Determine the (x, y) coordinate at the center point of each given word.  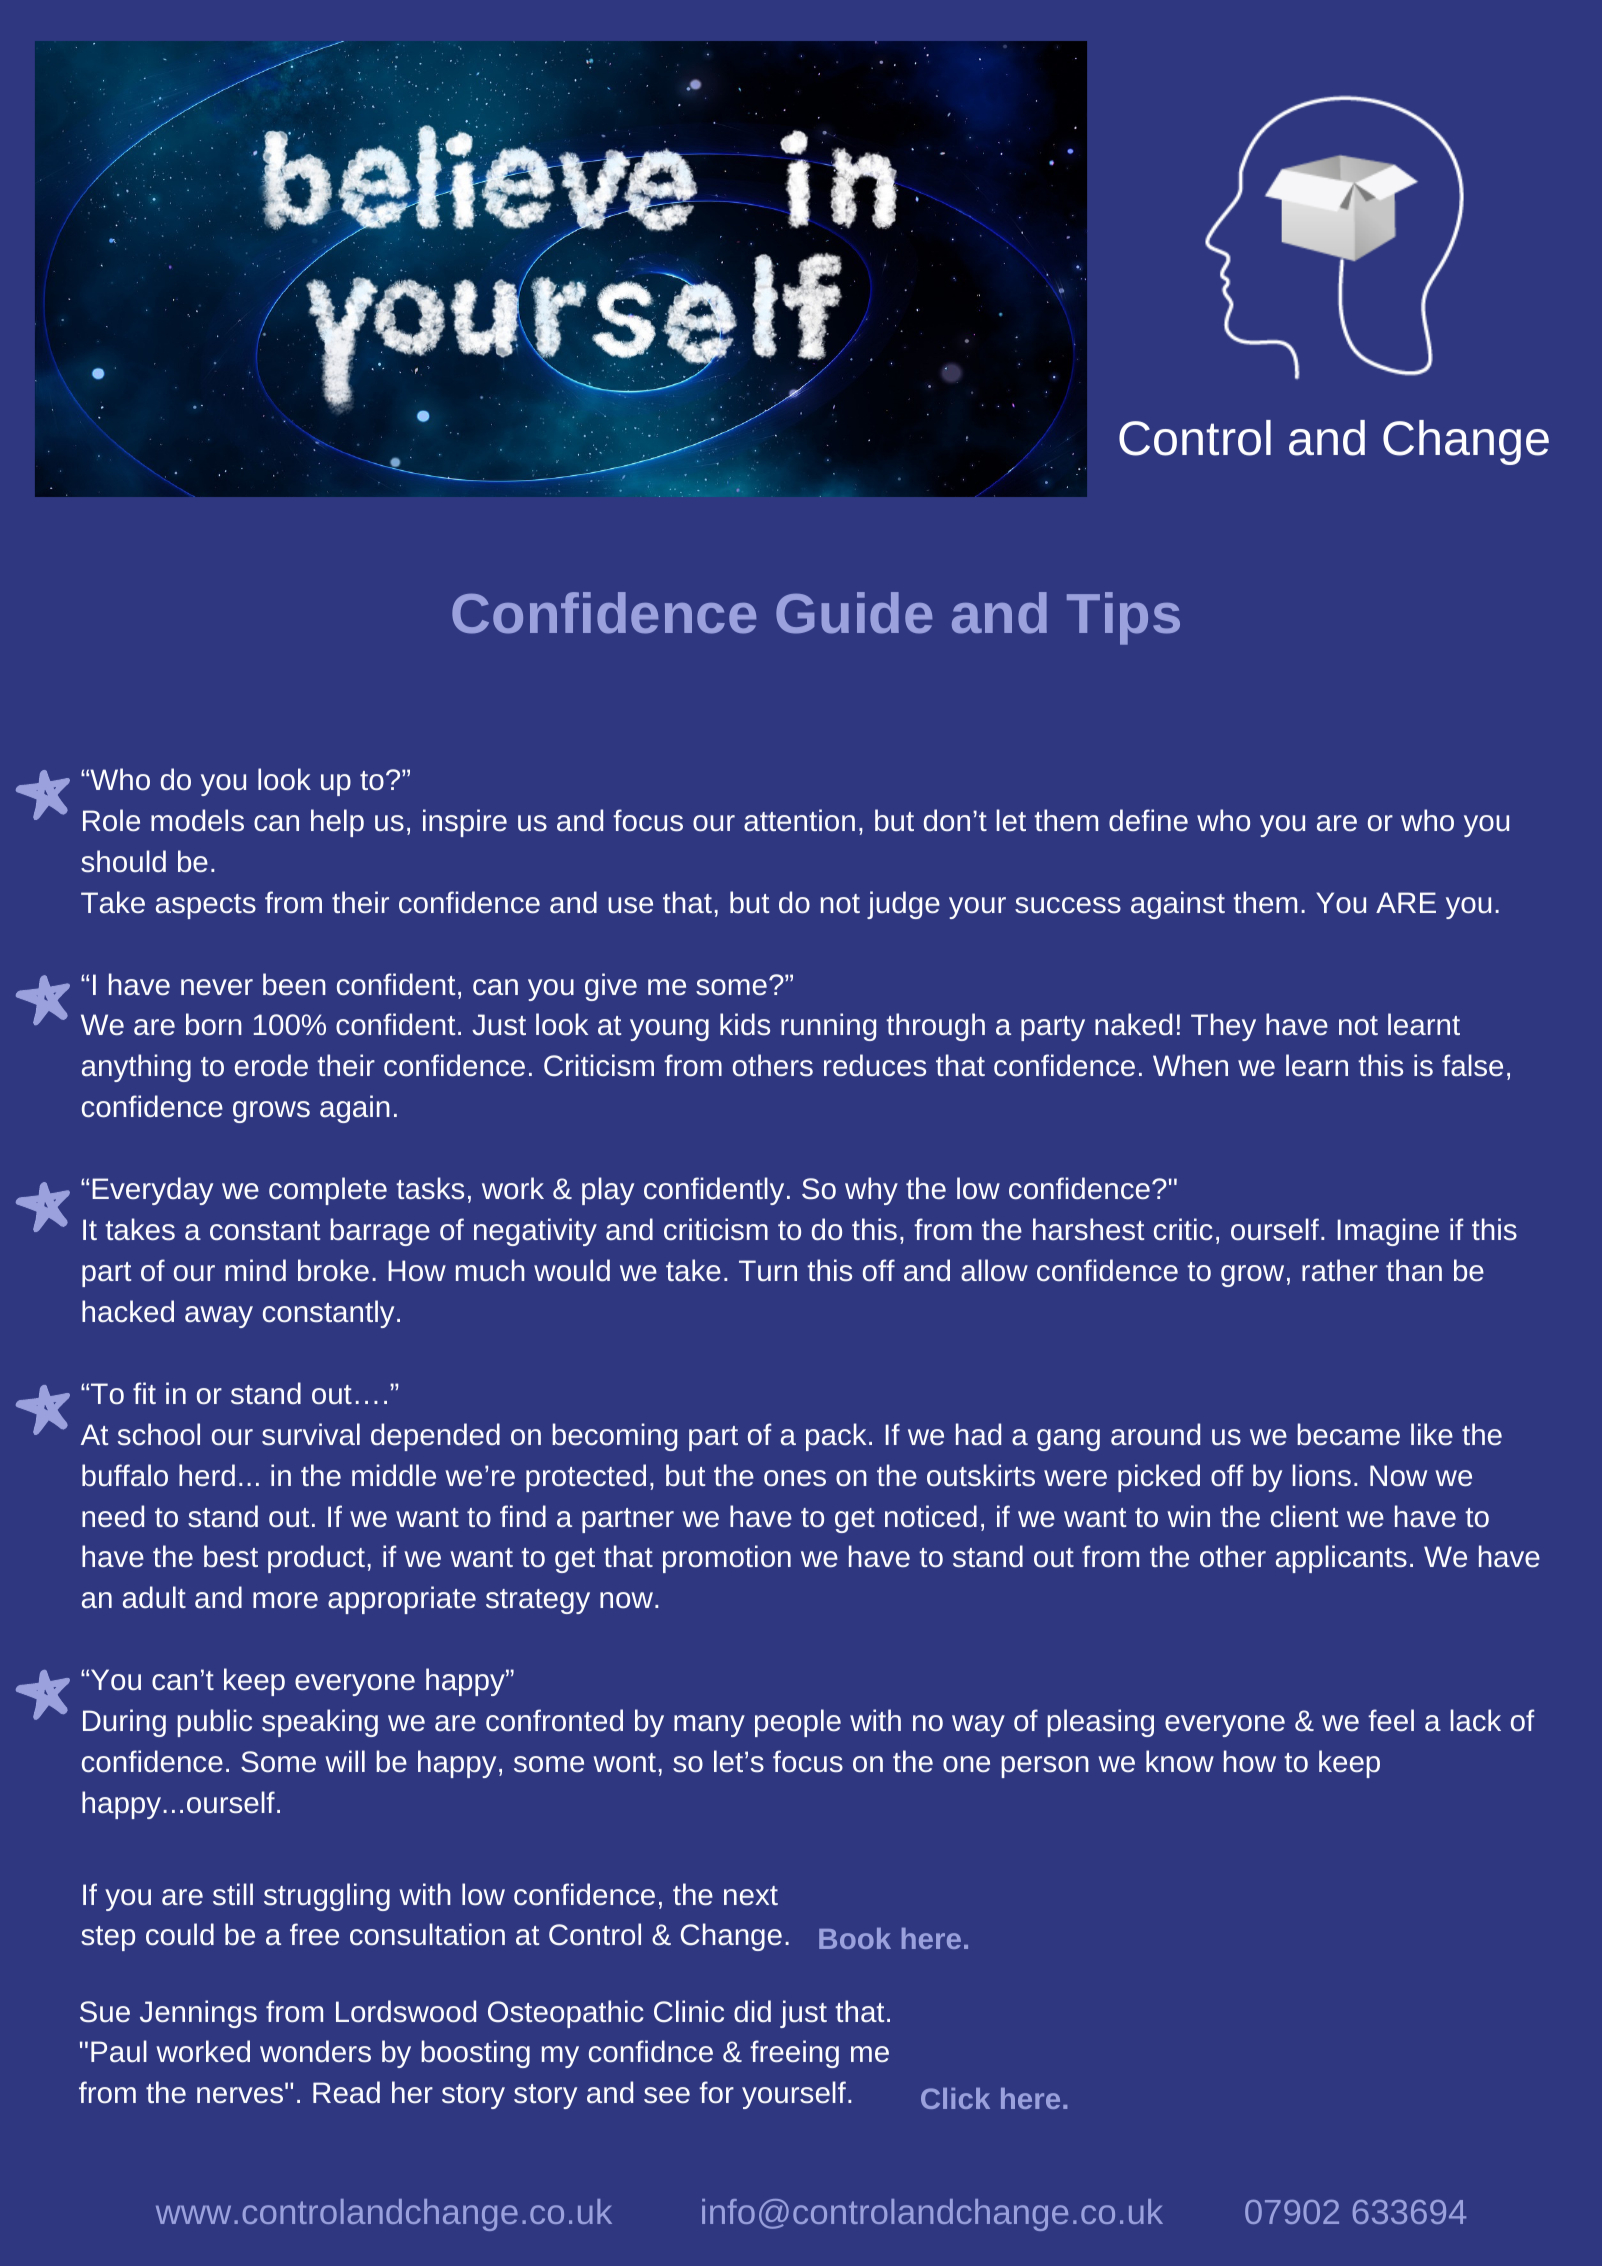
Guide (854, 613)
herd (207, 1475)
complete (328, 1191)
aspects (206, 906)
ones (795, 1478)
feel (1391, 1720)
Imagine (1388, 1232)
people (798, 1723)
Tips (1123, 618)
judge (903, 905)
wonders (315, 2051)
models (197, 820)
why (871, 1191)
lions (1322, 1475)
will (345, 1761)
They (1223, 1027)
